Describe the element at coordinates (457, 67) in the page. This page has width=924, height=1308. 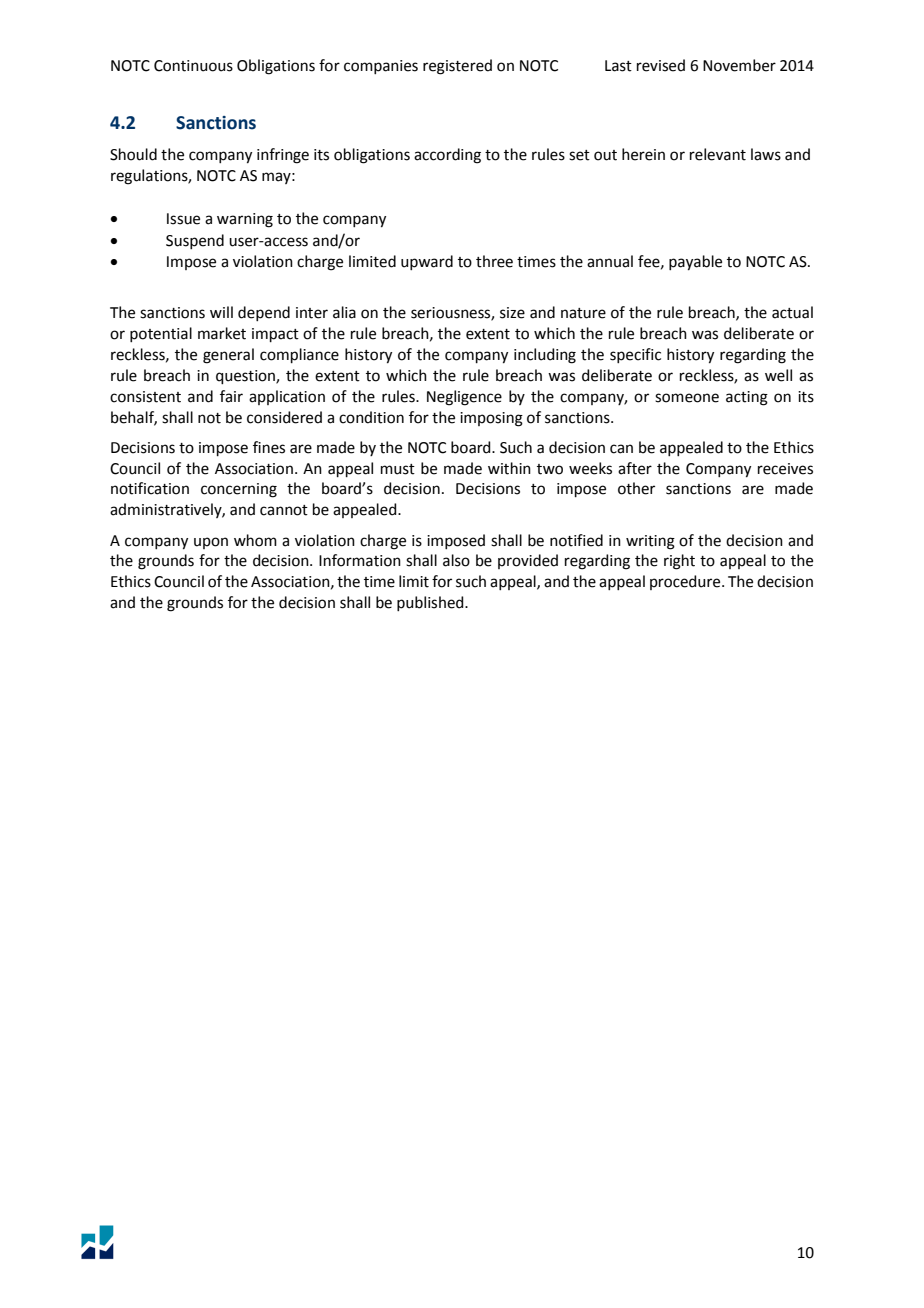
I see `registered` at that location.
